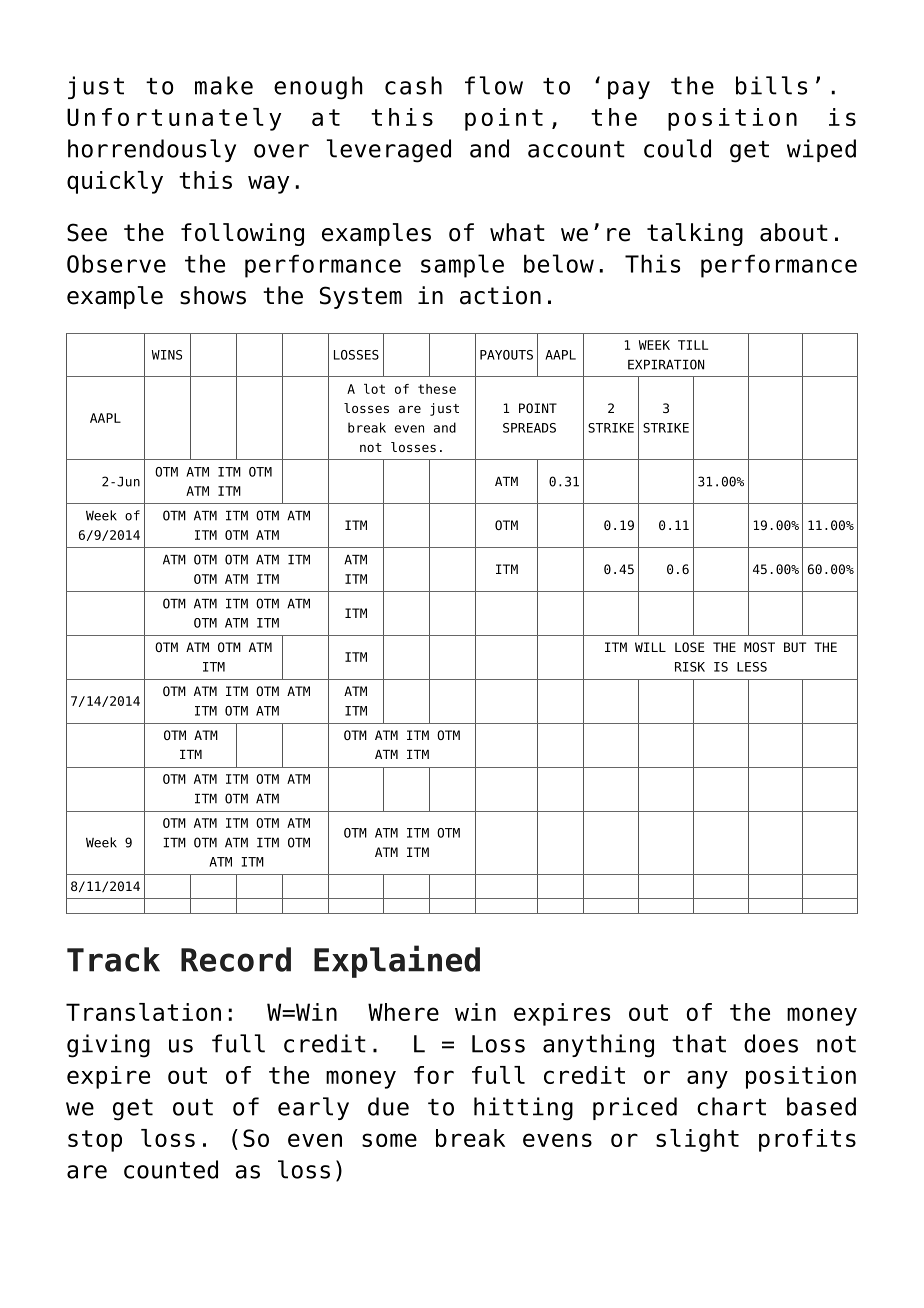 The image size is (924, 1308). I want to click on MOST, so click(759, 647).
